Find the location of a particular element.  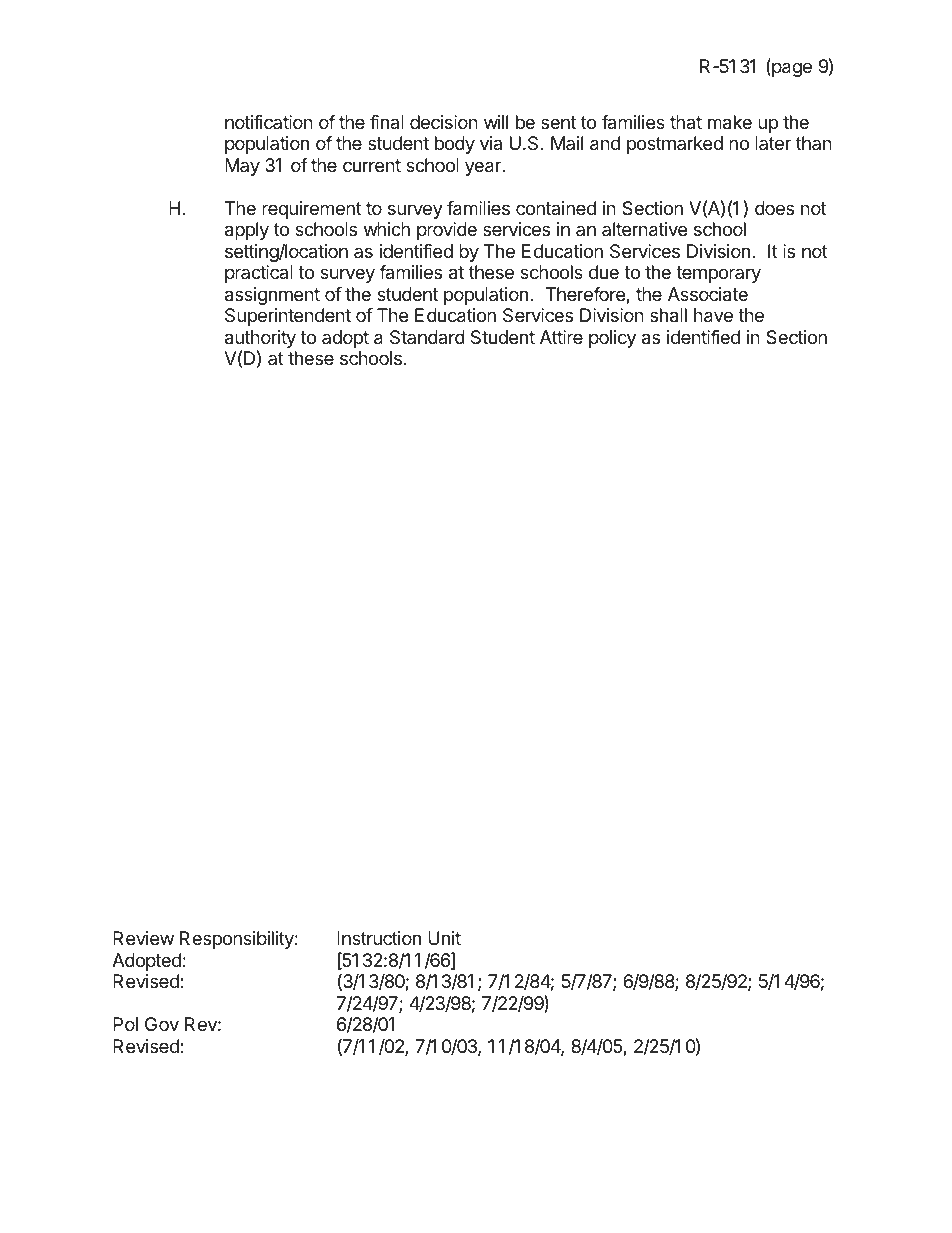

make is located at coordinates (730, 122).
